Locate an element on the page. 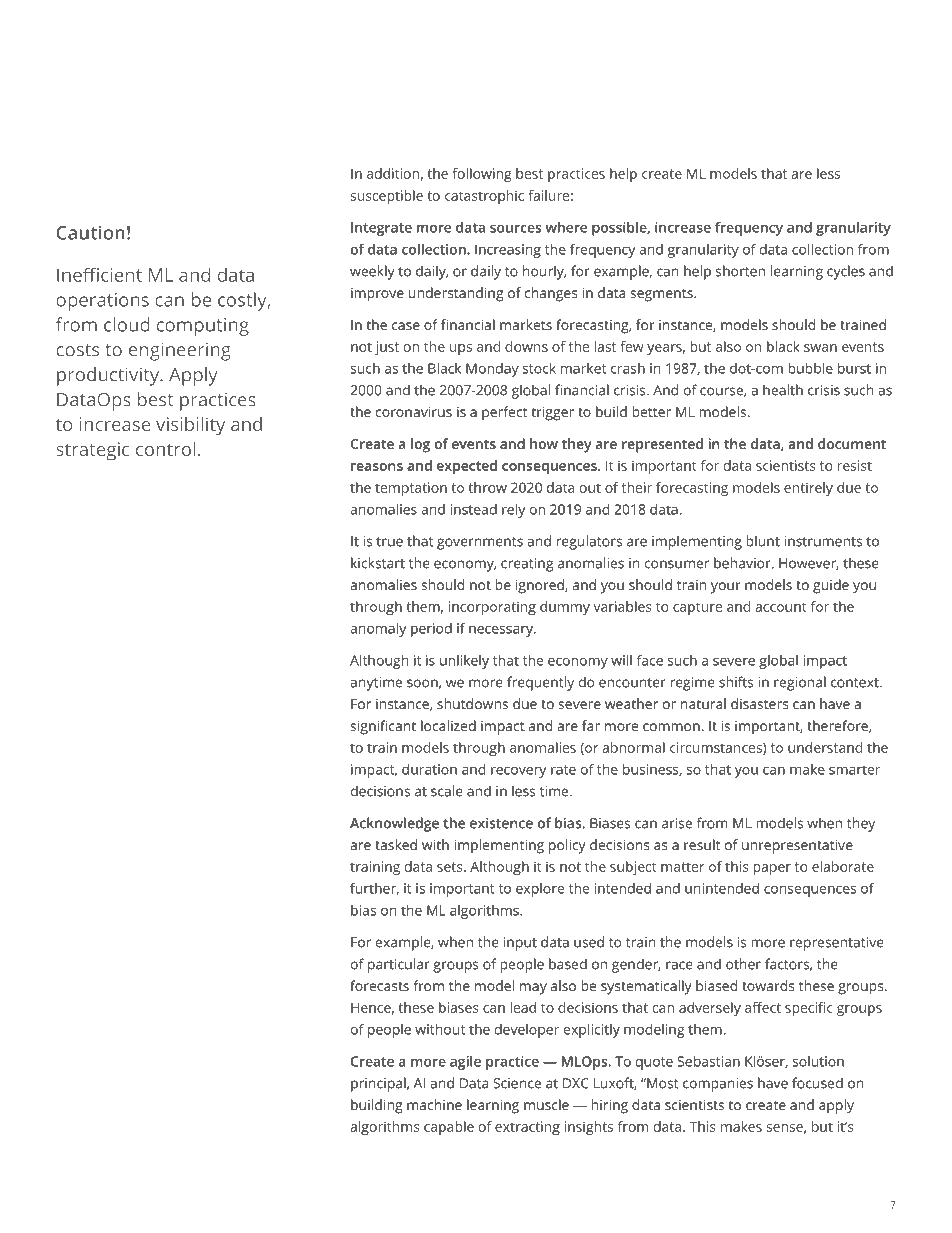 The height and width of the document is (1233, 952). paper is located at coordinates (772, 869).
